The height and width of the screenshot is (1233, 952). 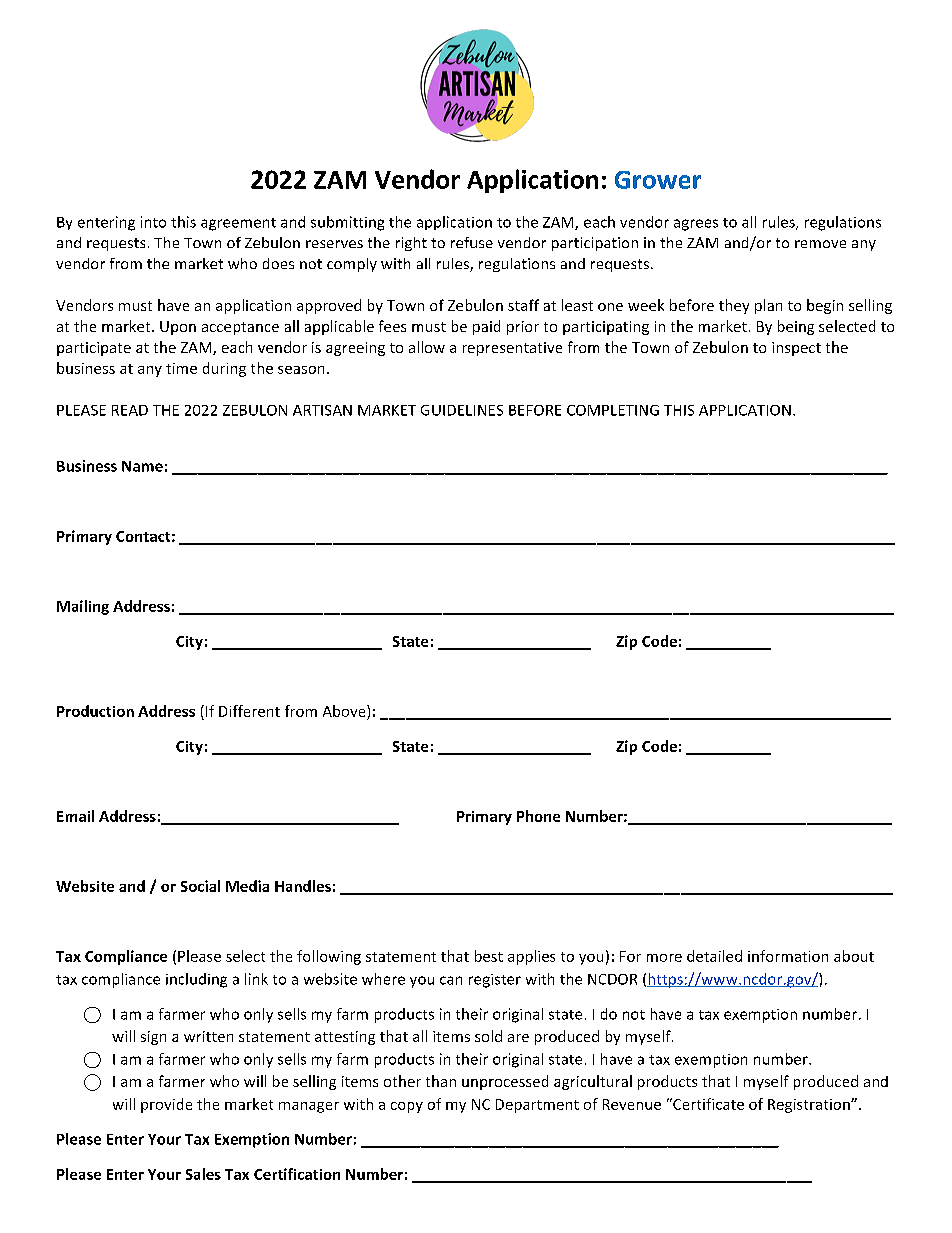 What do you see at coordinates (489, 956) in the screenshot?
I see `best` at bounding box center [489, 956].
